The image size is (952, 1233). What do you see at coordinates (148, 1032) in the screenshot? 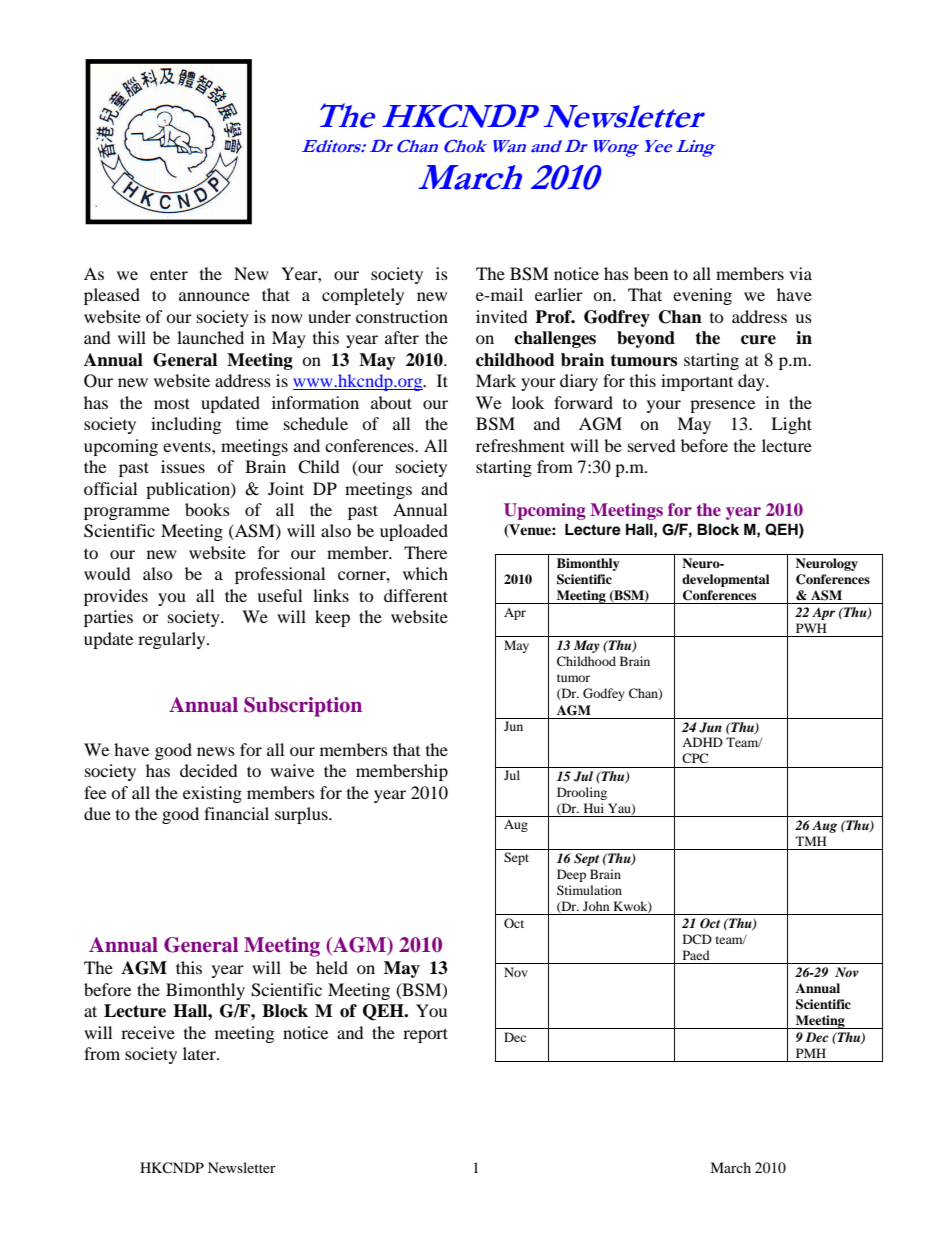
I see `receive` at bounding box center [148, 1032].
